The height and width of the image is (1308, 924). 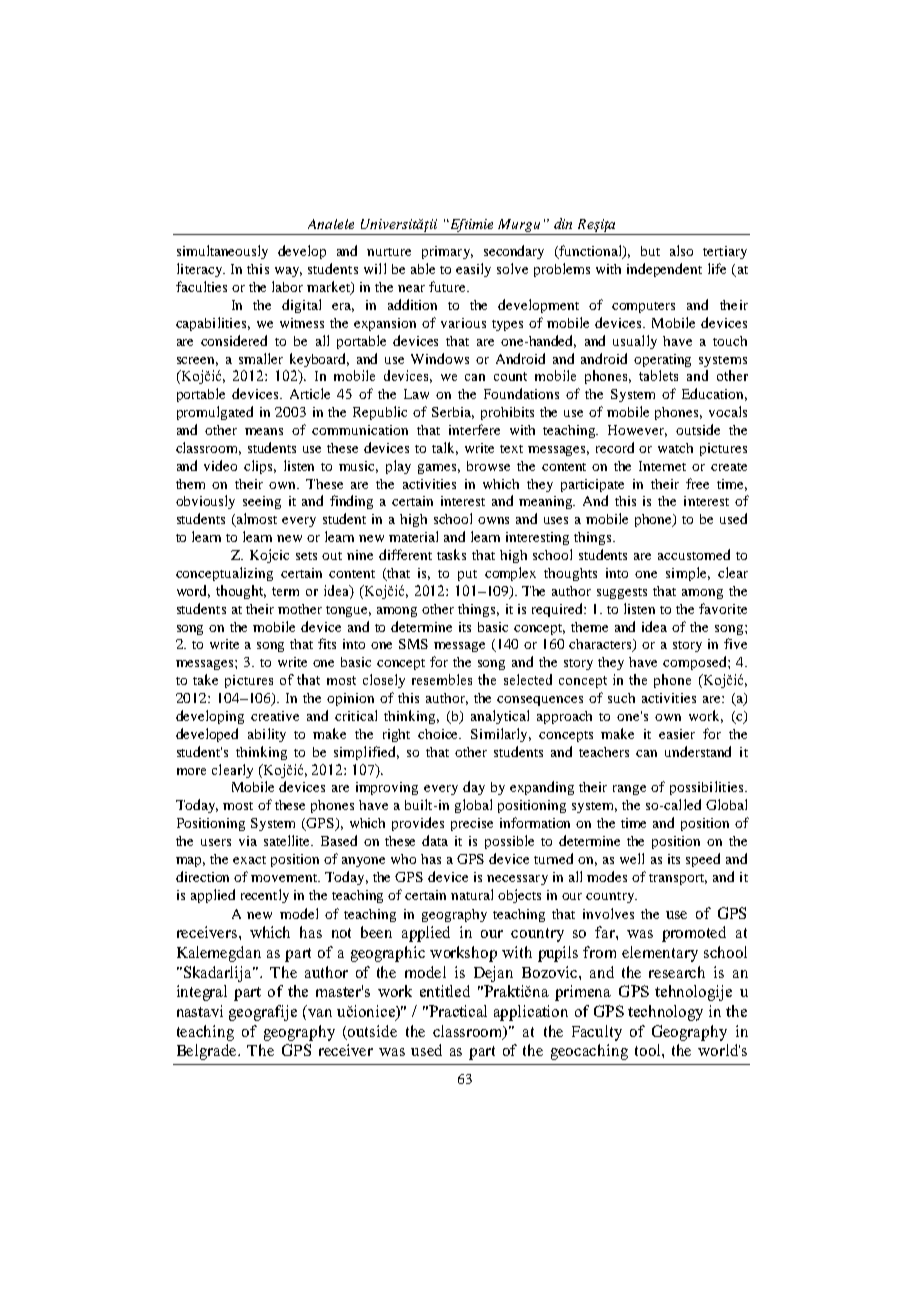 I want to click on resembles, so click(x=442, y=679).
